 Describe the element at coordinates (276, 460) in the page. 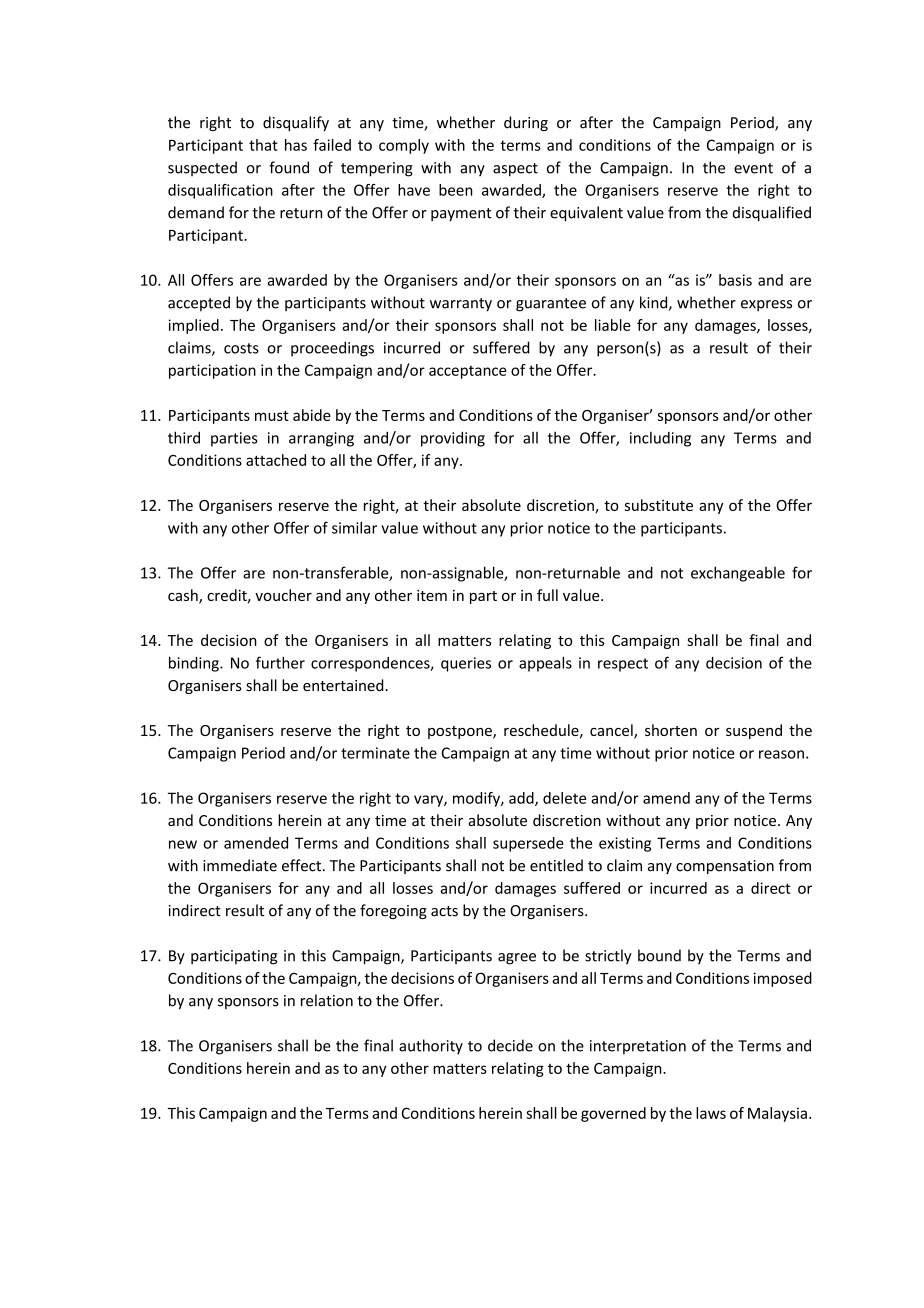

I see `attached` at that location.
